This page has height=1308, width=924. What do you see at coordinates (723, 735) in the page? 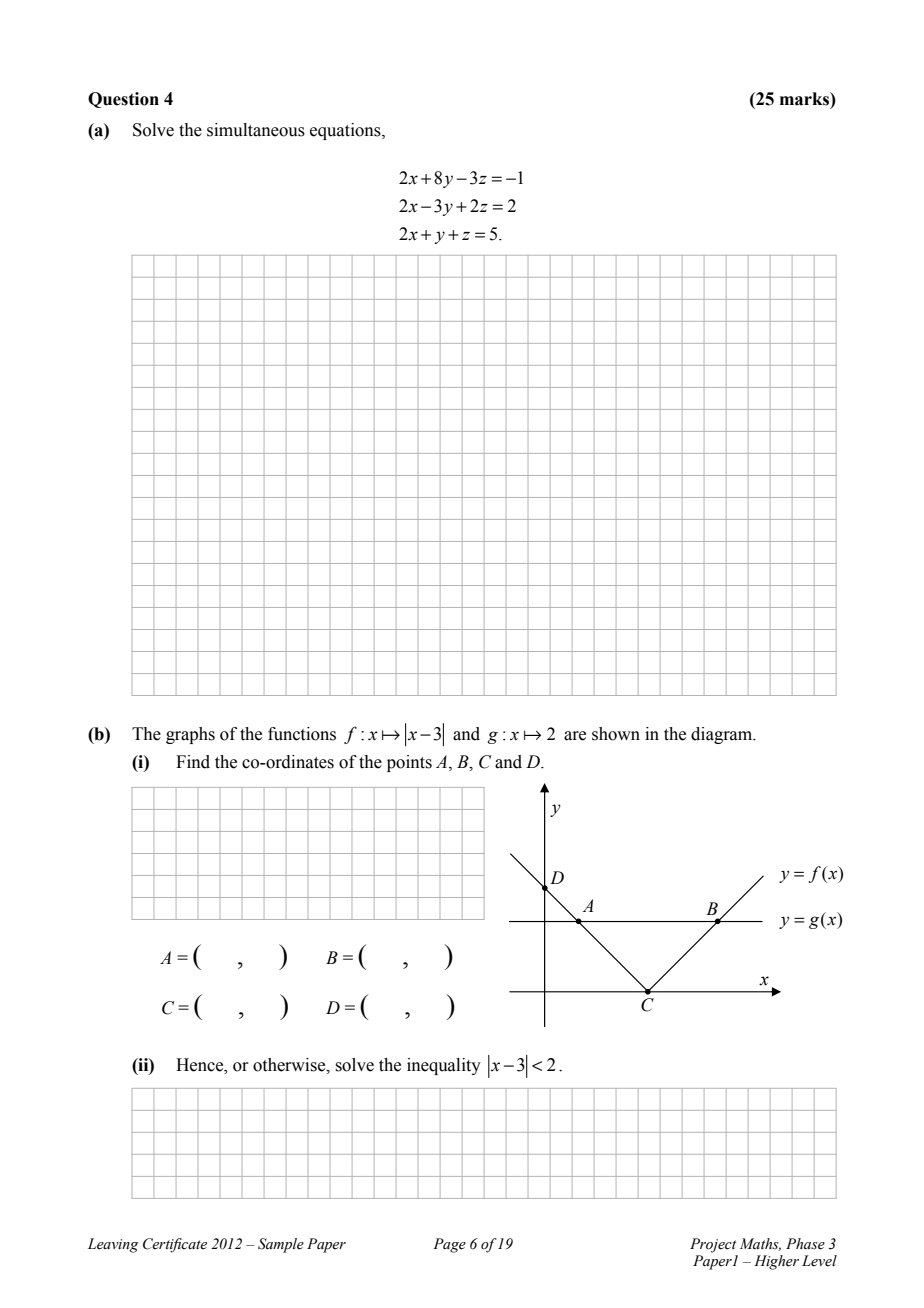
I see `diagram` at bounding box center [723, 735].
